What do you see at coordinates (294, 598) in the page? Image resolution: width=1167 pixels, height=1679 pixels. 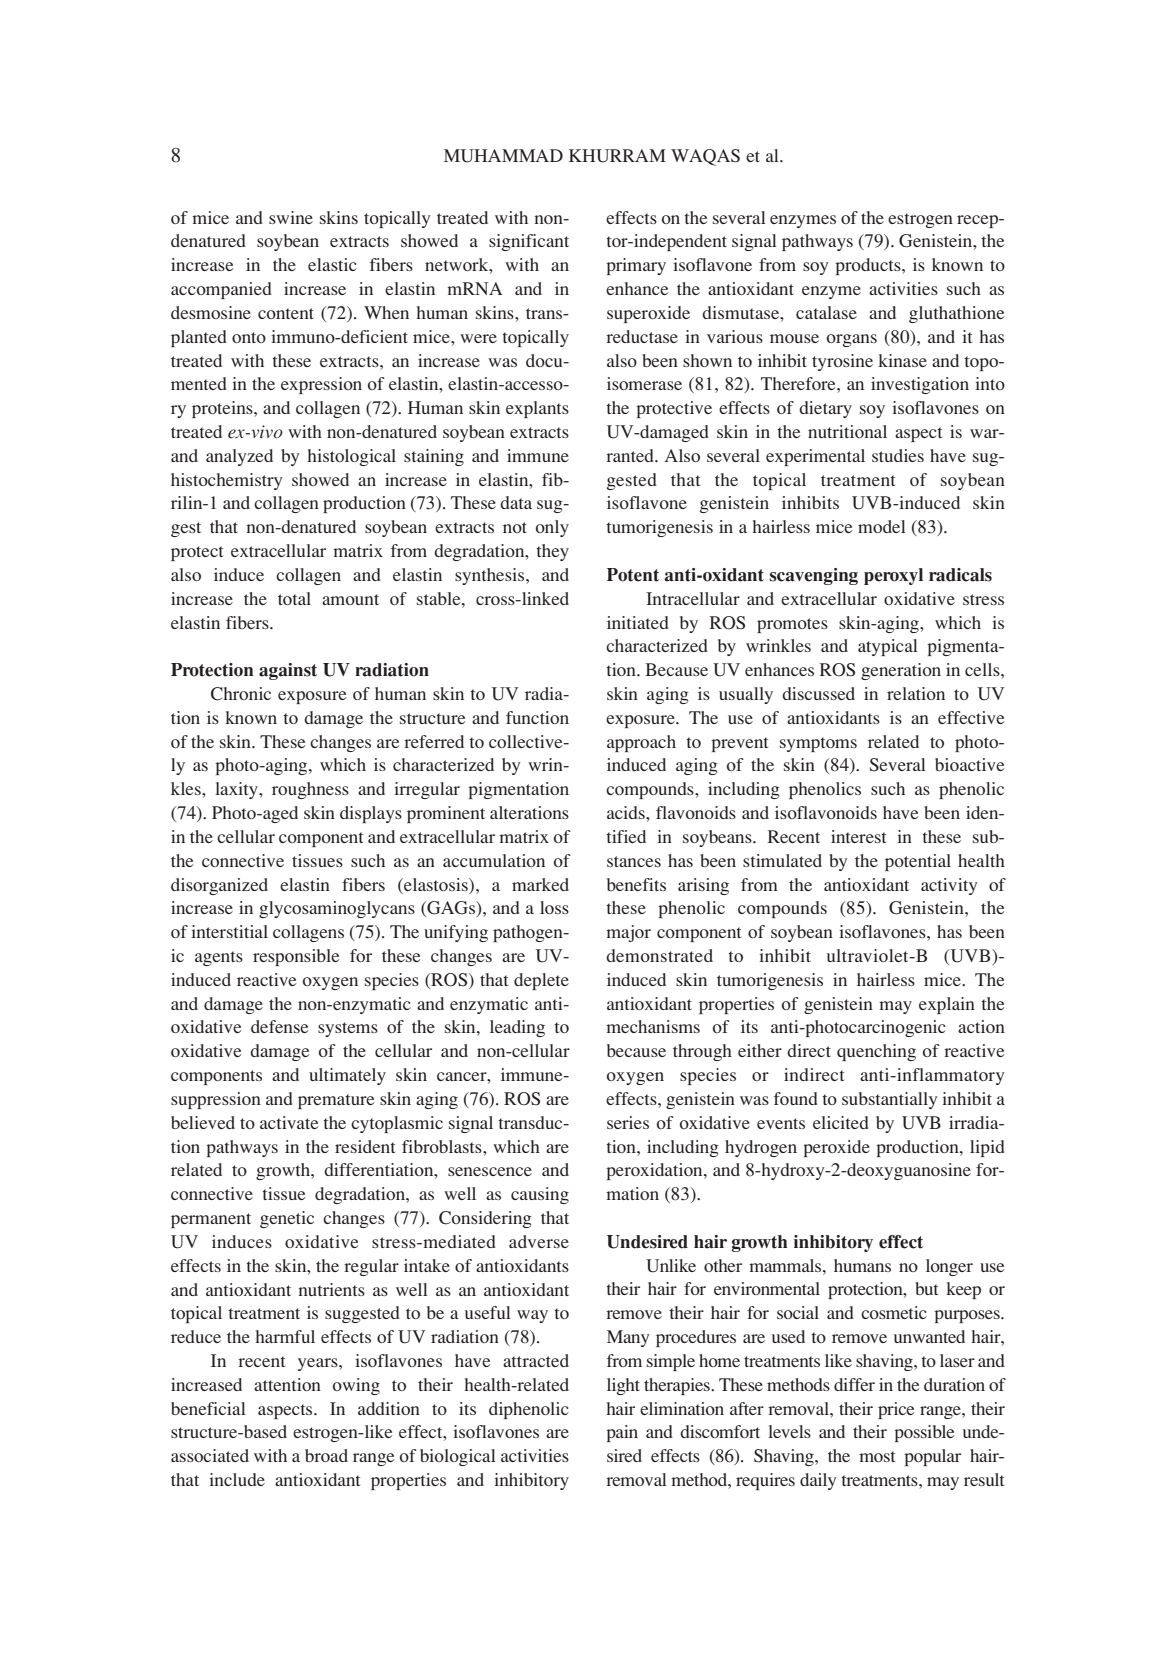 I see `total` at bounding box center [294, 598].
